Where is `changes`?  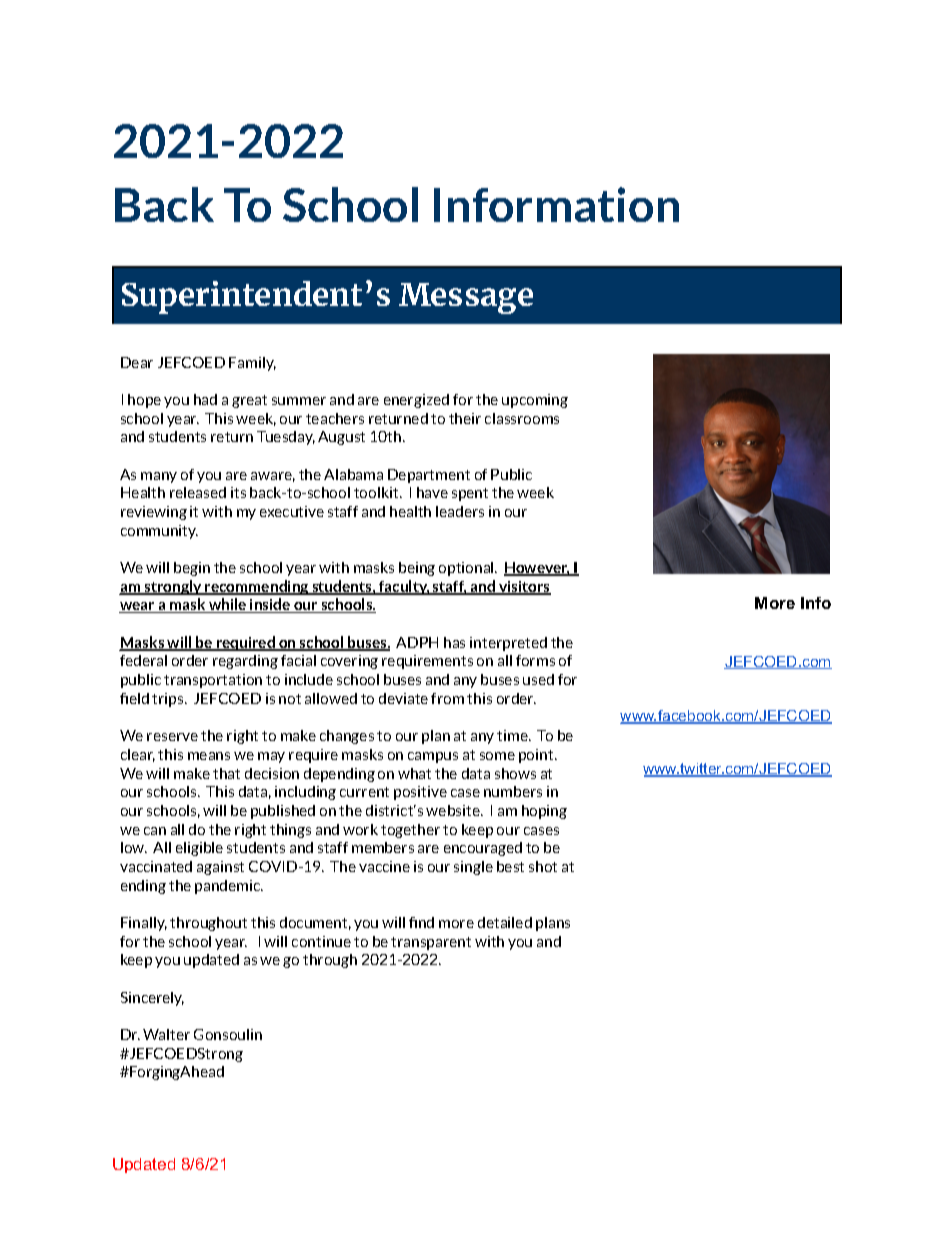 changes is located at coordinates (347, 737).
